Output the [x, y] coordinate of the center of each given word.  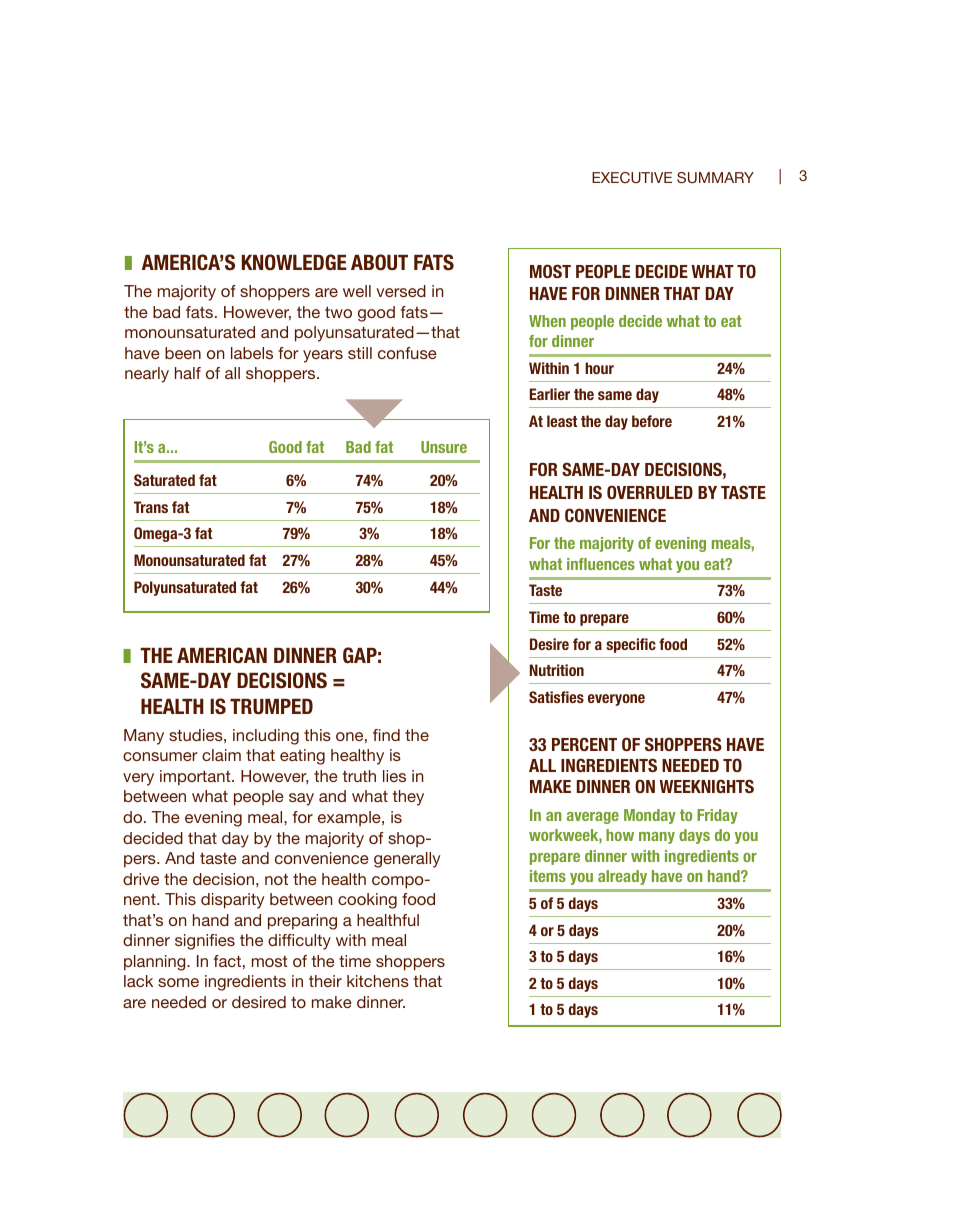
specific [631, 645]
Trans [151, 507]
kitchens [378, 981]
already [622, 877]
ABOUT [379, 262]
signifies [205, 942]
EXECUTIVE [632, 177]
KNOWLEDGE [294, 262]
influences [601, 564]
